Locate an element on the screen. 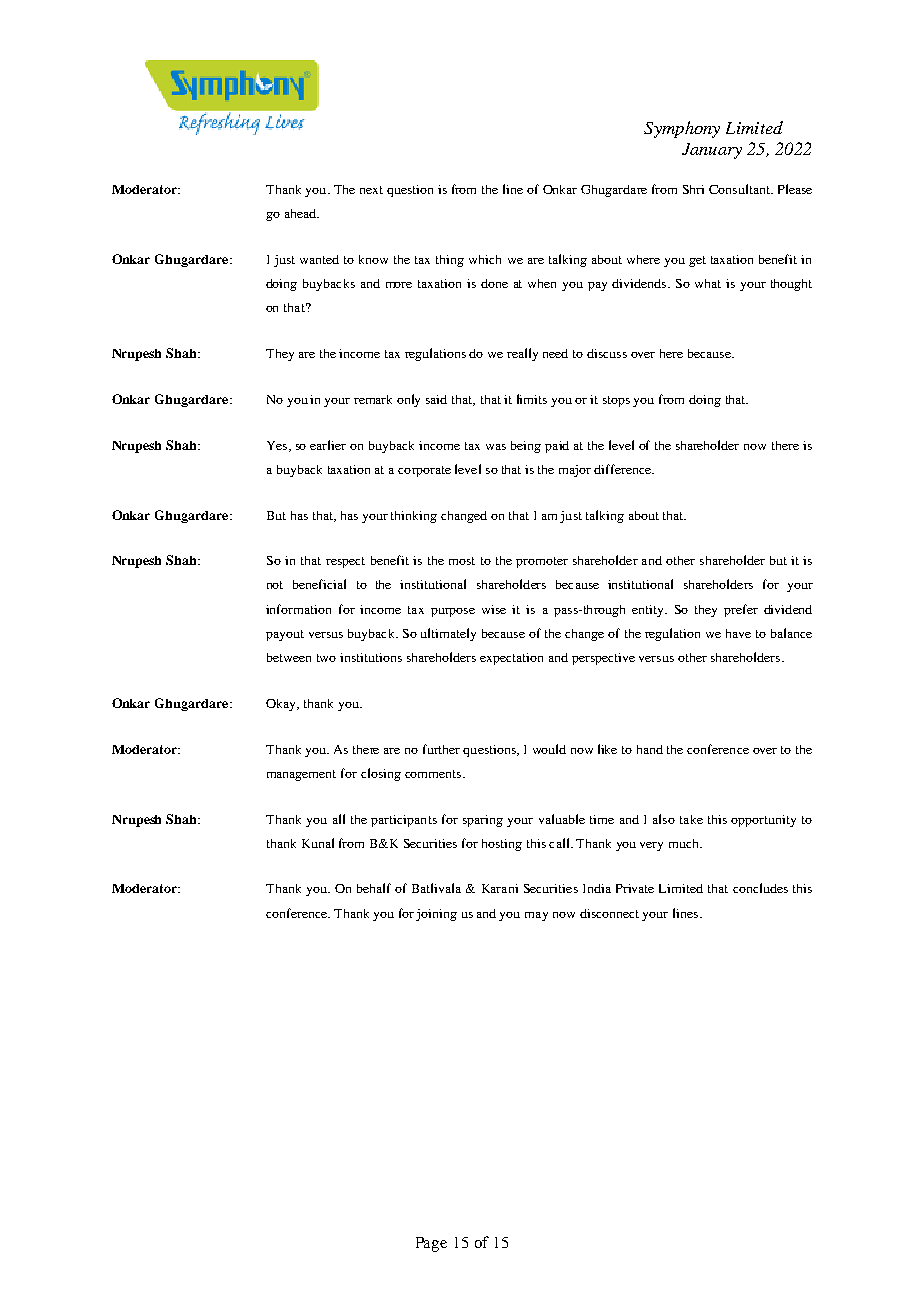  Page is located at coordinates (431, 1244).
